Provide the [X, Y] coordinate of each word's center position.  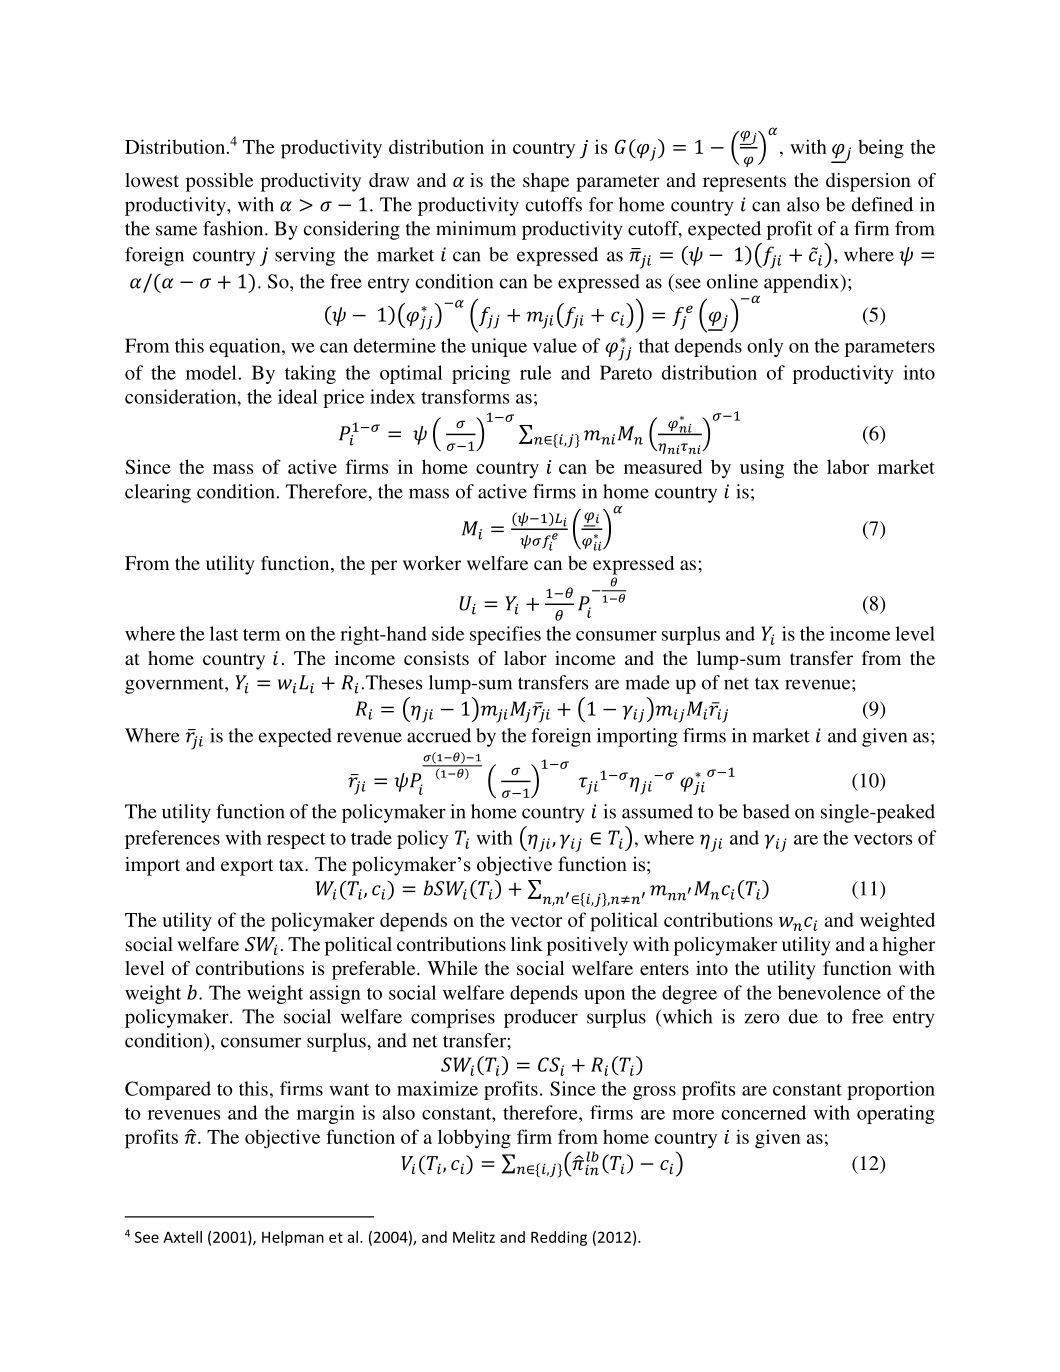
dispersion [868, 182]
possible [219, 182]
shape [546, 182]
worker [432, 563]
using [762, 469]
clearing [158, 493]
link [527, 944]
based [766, 811]
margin [326, 1114]
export [247, 867]
